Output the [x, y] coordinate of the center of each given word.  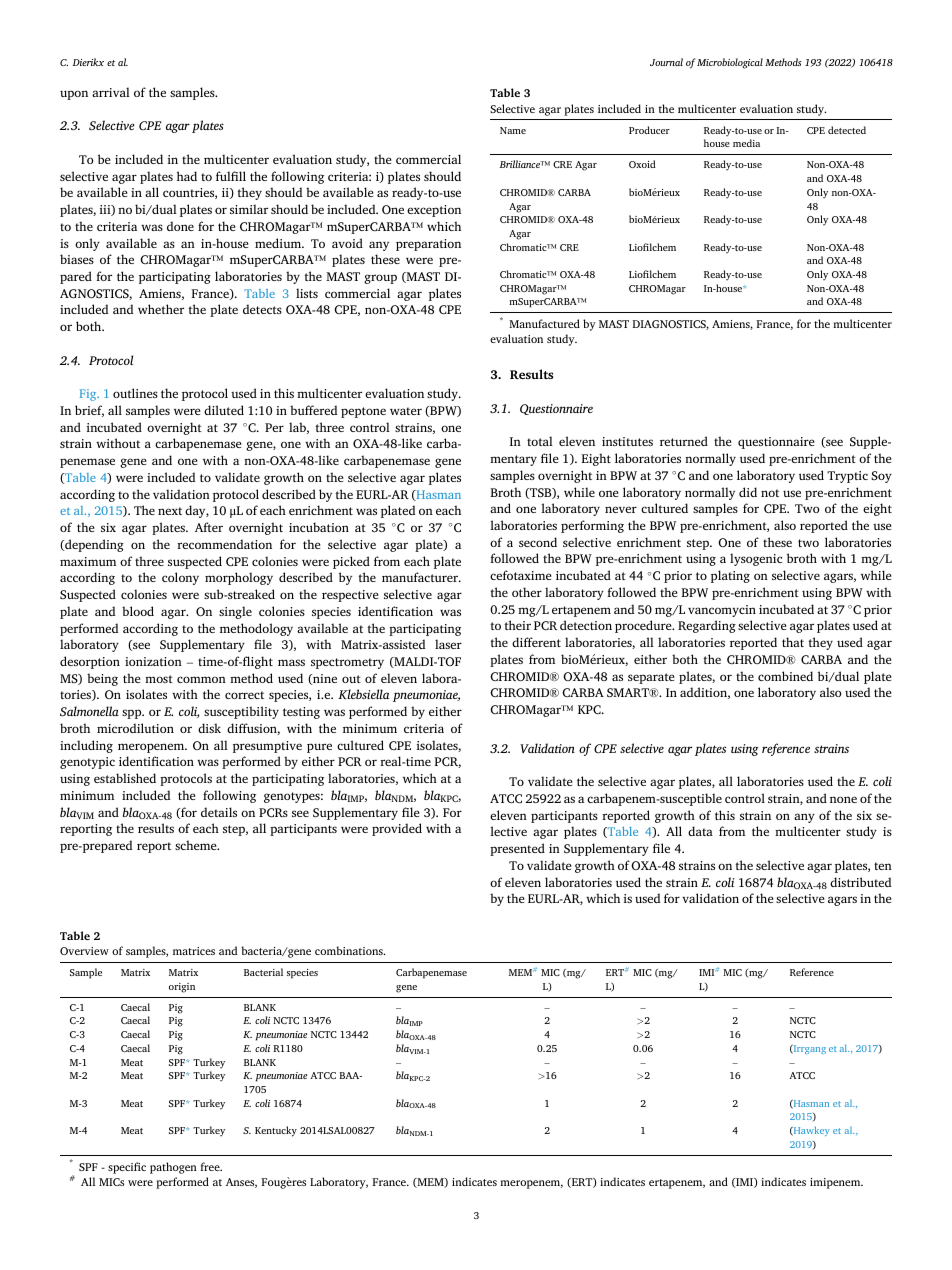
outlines [135, 393]
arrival [111, 92]
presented [517, 849]
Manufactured [544, 323]
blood [138, 611]
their [517, 625]
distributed [860, 882]
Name [513, 130]
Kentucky [276, 1131]
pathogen [173, 1168]
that [793, 642]
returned [684, 441]
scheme [197, 845]
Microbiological [730, 63]
